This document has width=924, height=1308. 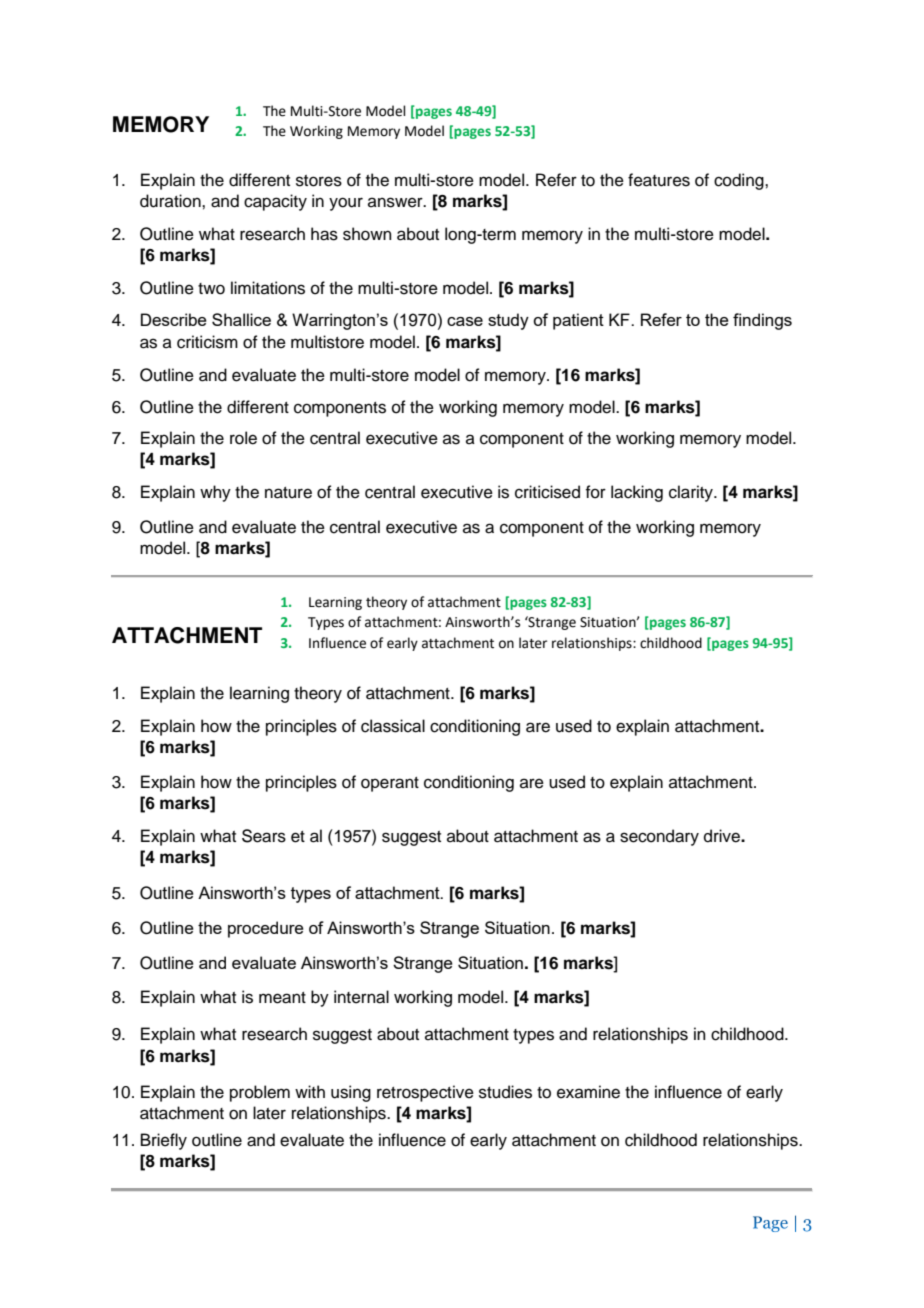 I want to click on features, so click(x=659, y=180).
